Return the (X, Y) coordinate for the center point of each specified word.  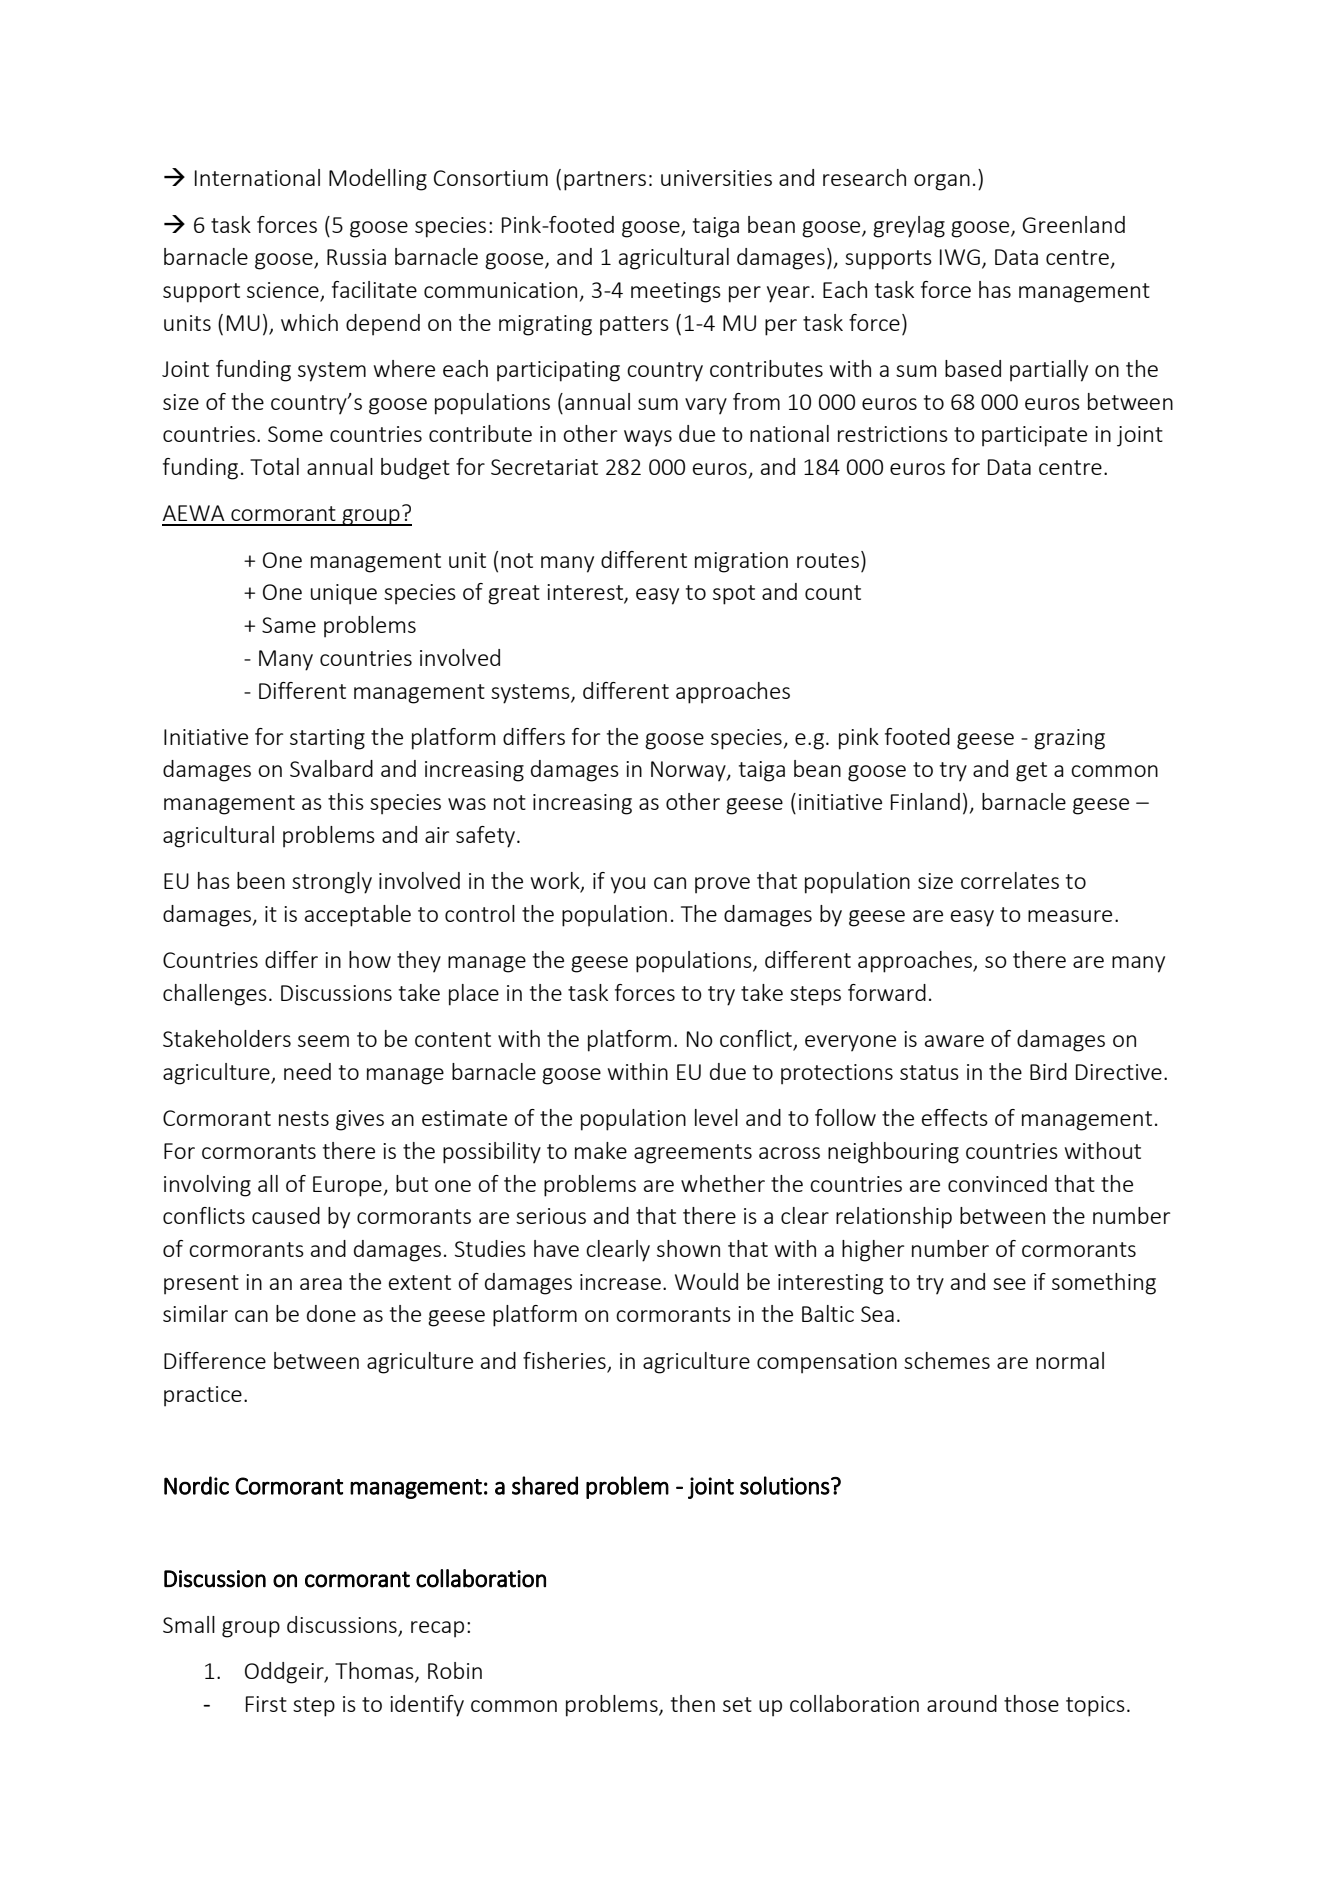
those (1031, 1703)
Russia (356, 257)
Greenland (1073, 224)
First (266, 1704)
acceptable (358, 916)
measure (1070, 916)
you (628, 885)
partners (605, 181)
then (693, 1703)
